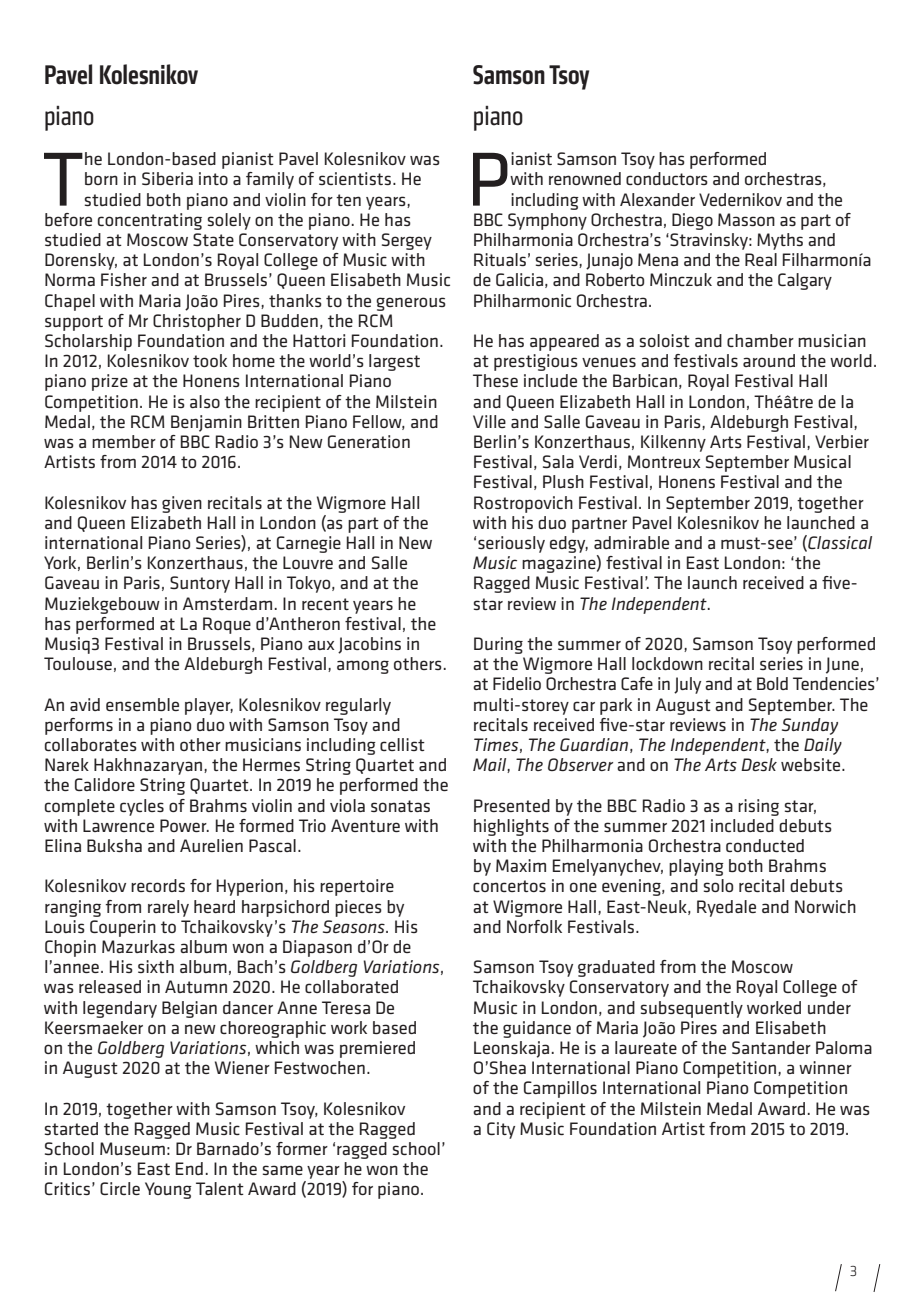 The height and width of the screenshot is (1308, 924). I want to click on Bold, so click(772, 683).
